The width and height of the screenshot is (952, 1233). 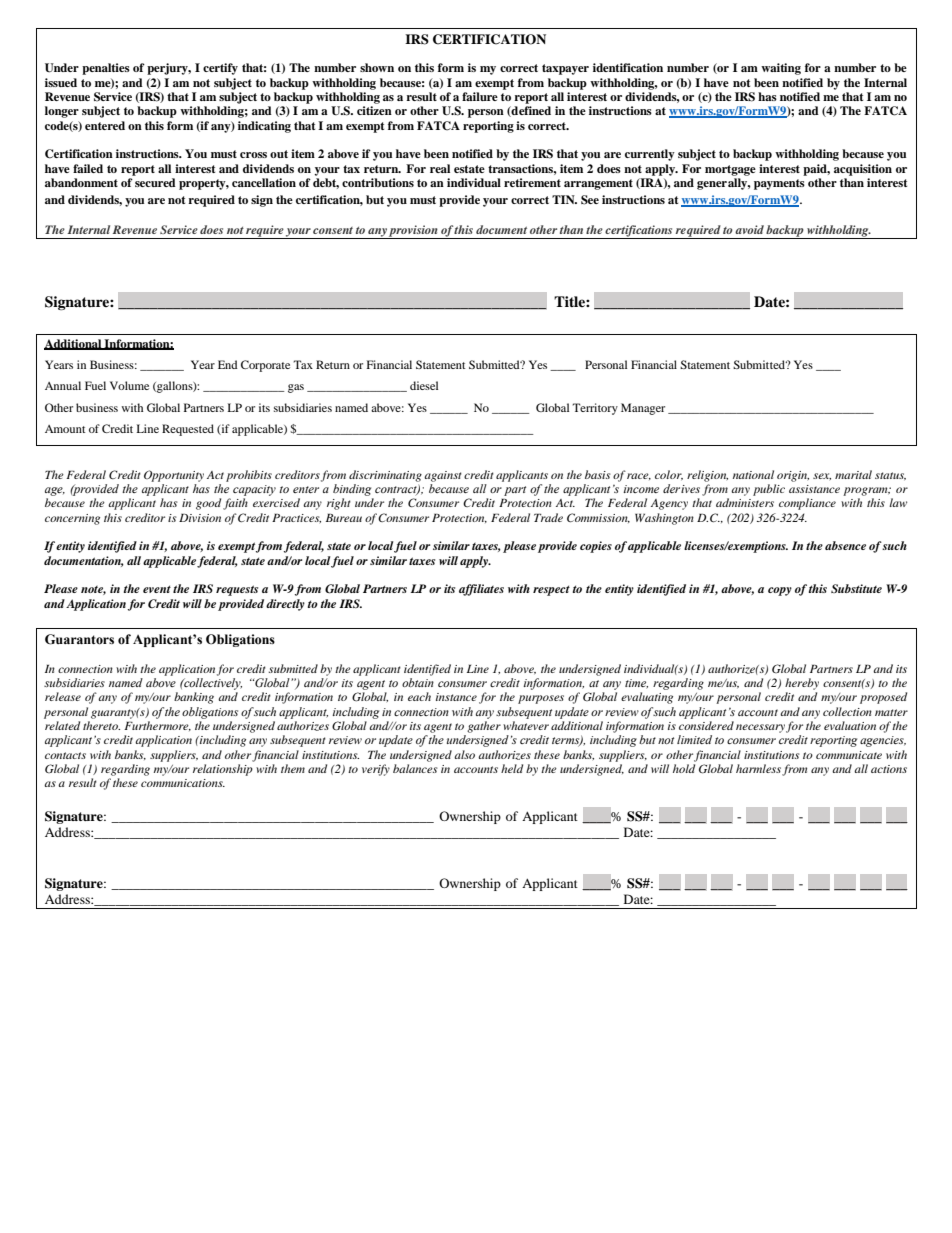 I want to click on failure, so click(x=480, y=96).
